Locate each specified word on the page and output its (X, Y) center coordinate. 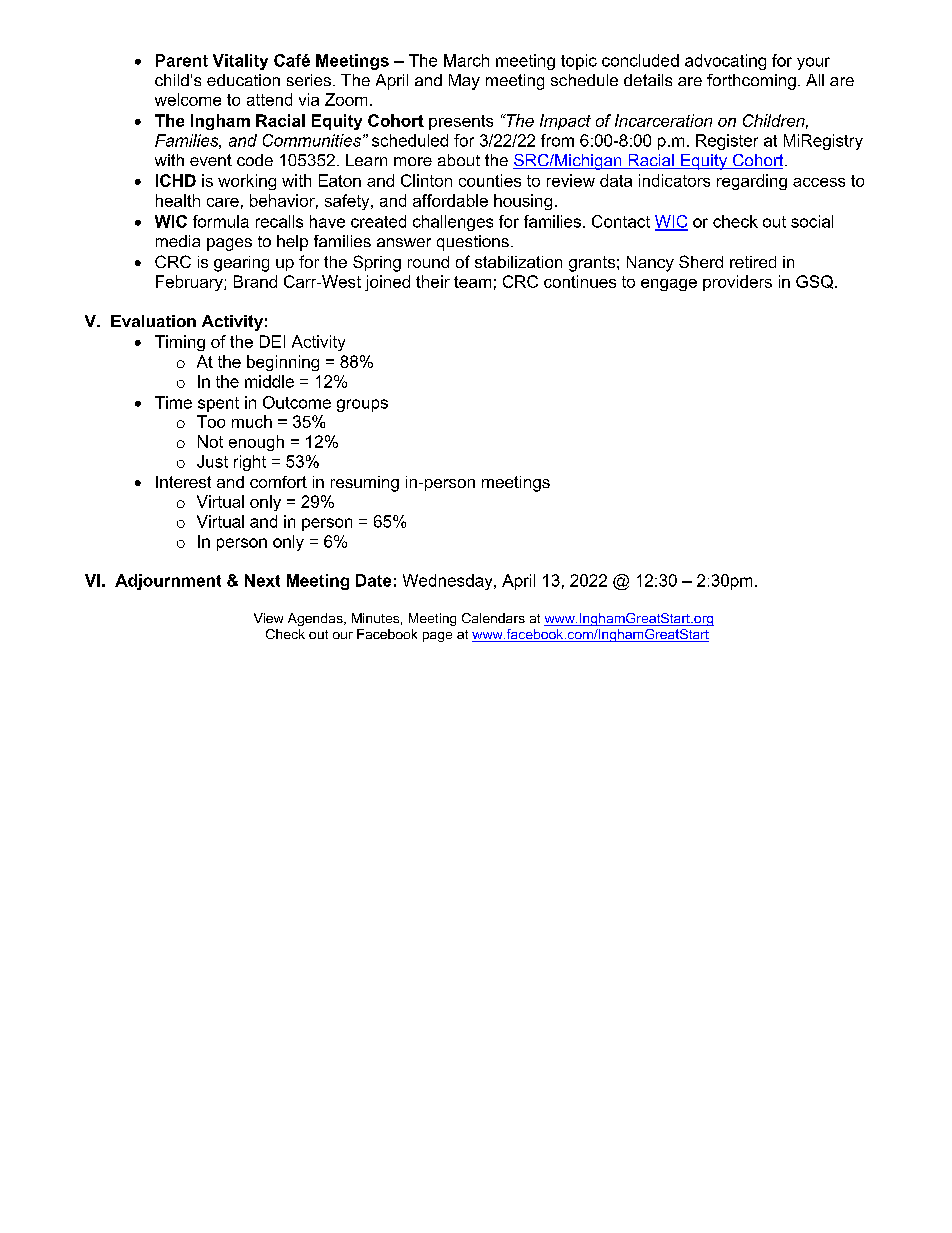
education (243, 80)
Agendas (316, 619)
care (223, 202)
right (250, 463)
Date (373, 580)
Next (262, 580)
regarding (752, 182)
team (472, 282)
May (464, 82)
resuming (365, 484)
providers (737, 283)
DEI (272, 341)
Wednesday (449, 582)
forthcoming (751, 82)
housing (523, 202)
